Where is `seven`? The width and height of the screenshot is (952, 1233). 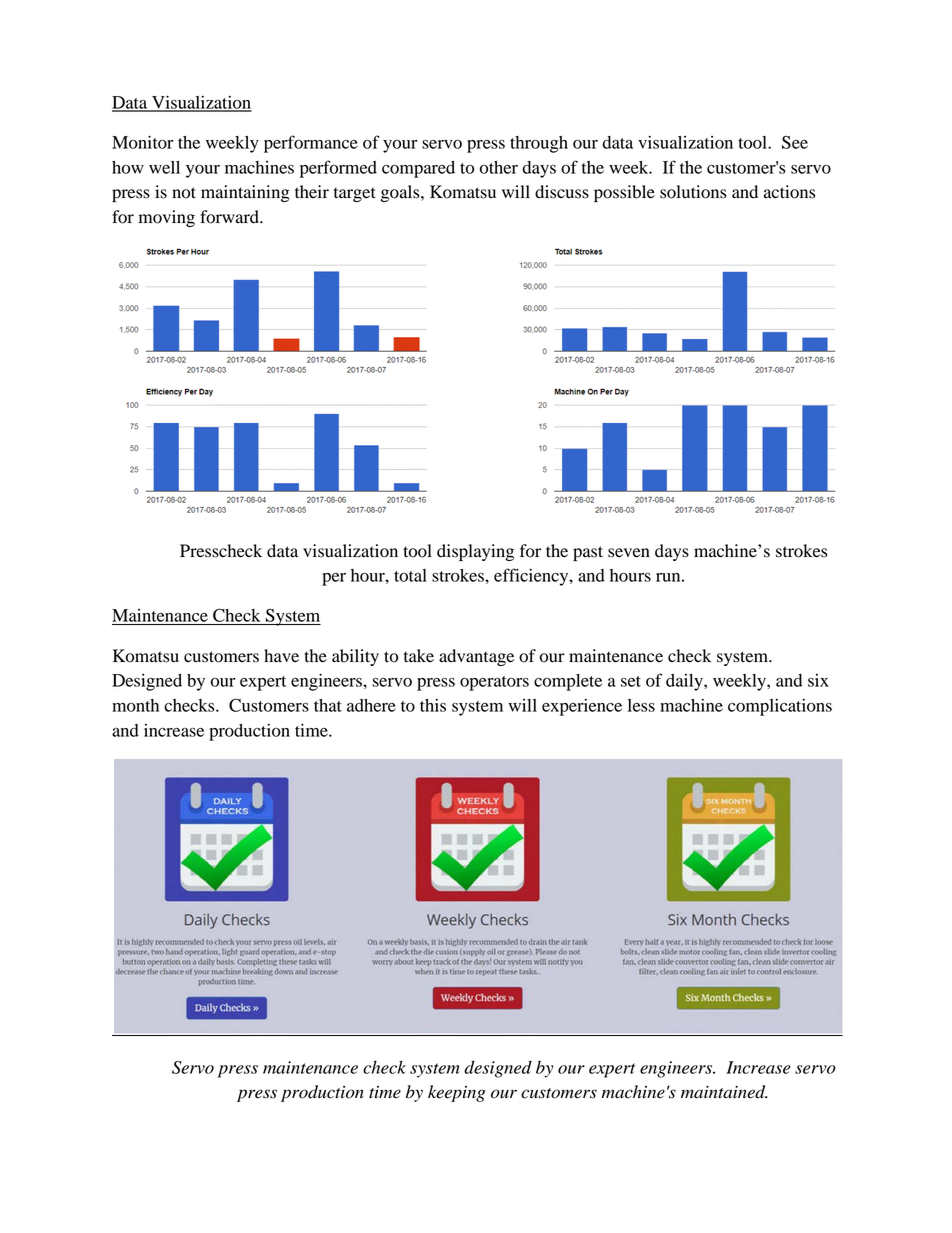
seven is located at coordinates (629, 553).
